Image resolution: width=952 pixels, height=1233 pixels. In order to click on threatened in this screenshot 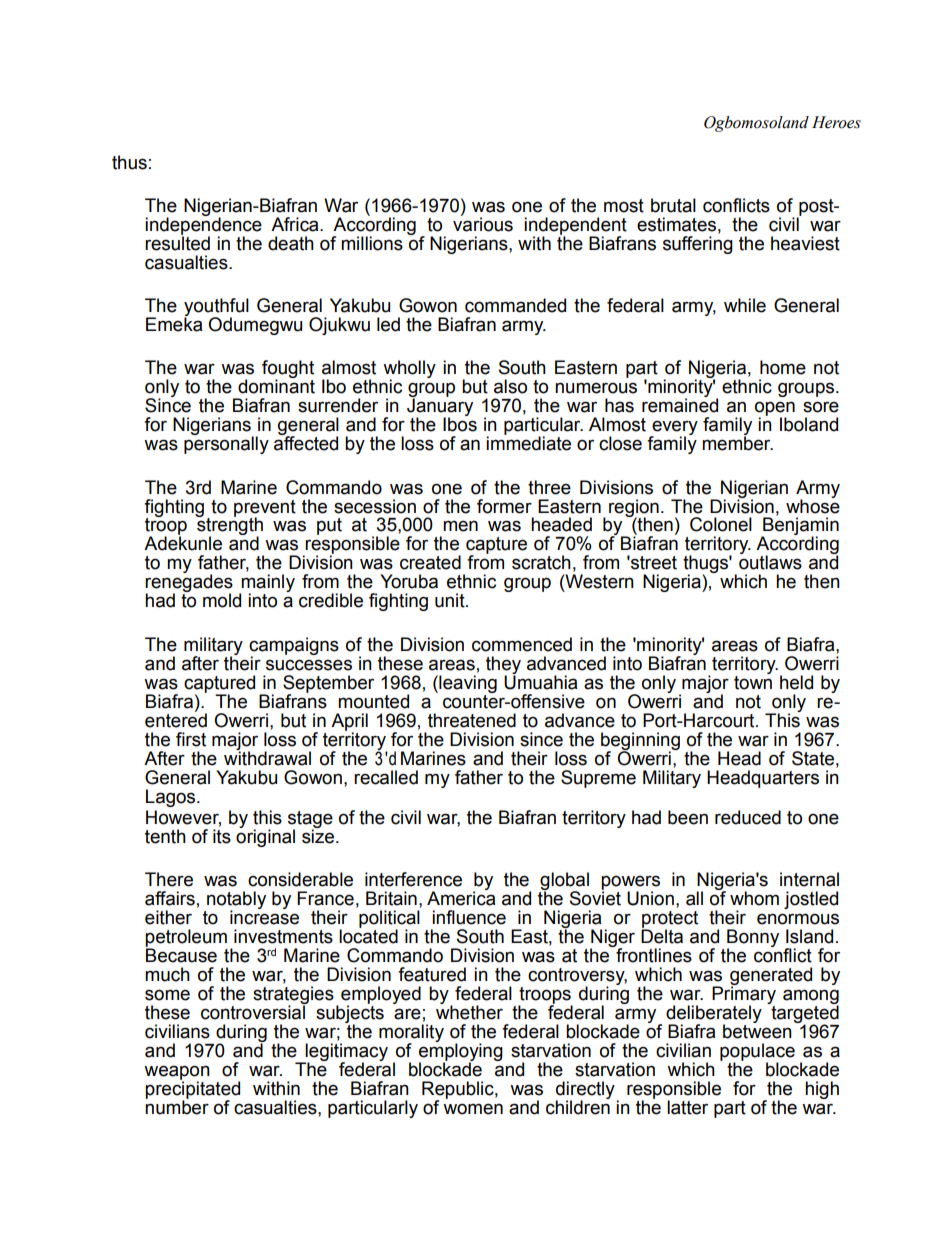, I will do `click(472, 720)`.
